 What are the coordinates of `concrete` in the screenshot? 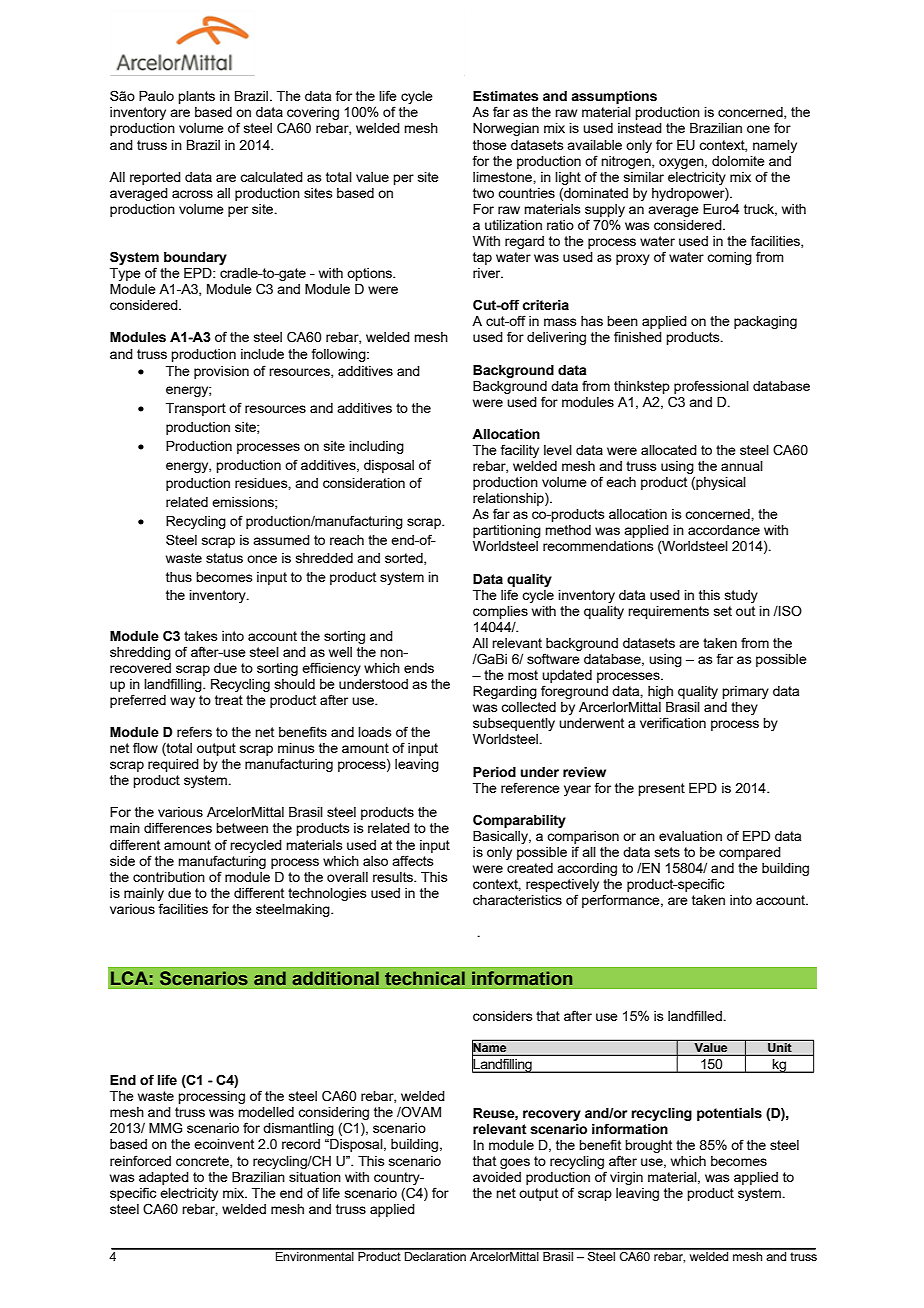 It's located at (203, 1162).
